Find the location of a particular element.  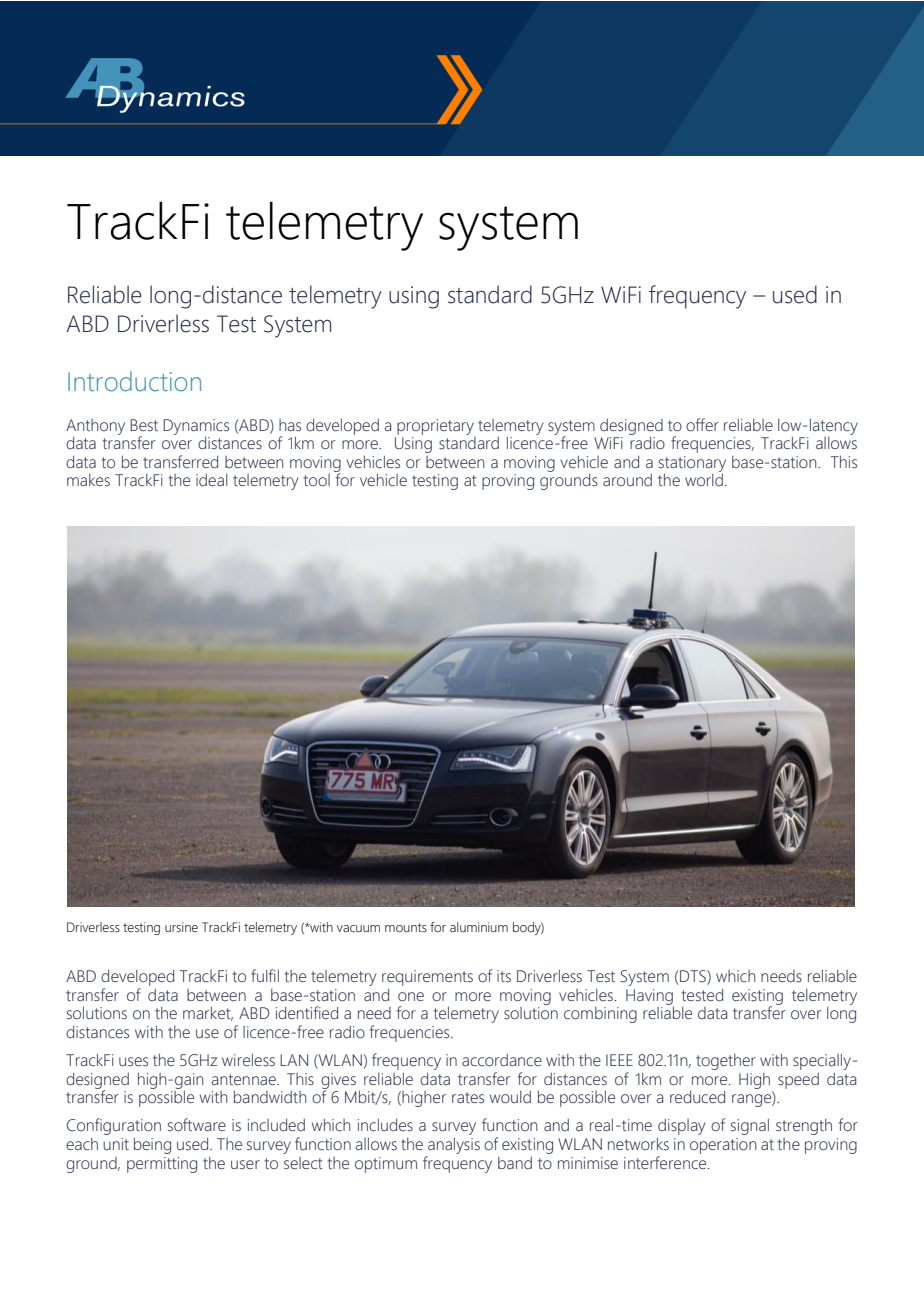

tool is located at coordinates (316, 480).
